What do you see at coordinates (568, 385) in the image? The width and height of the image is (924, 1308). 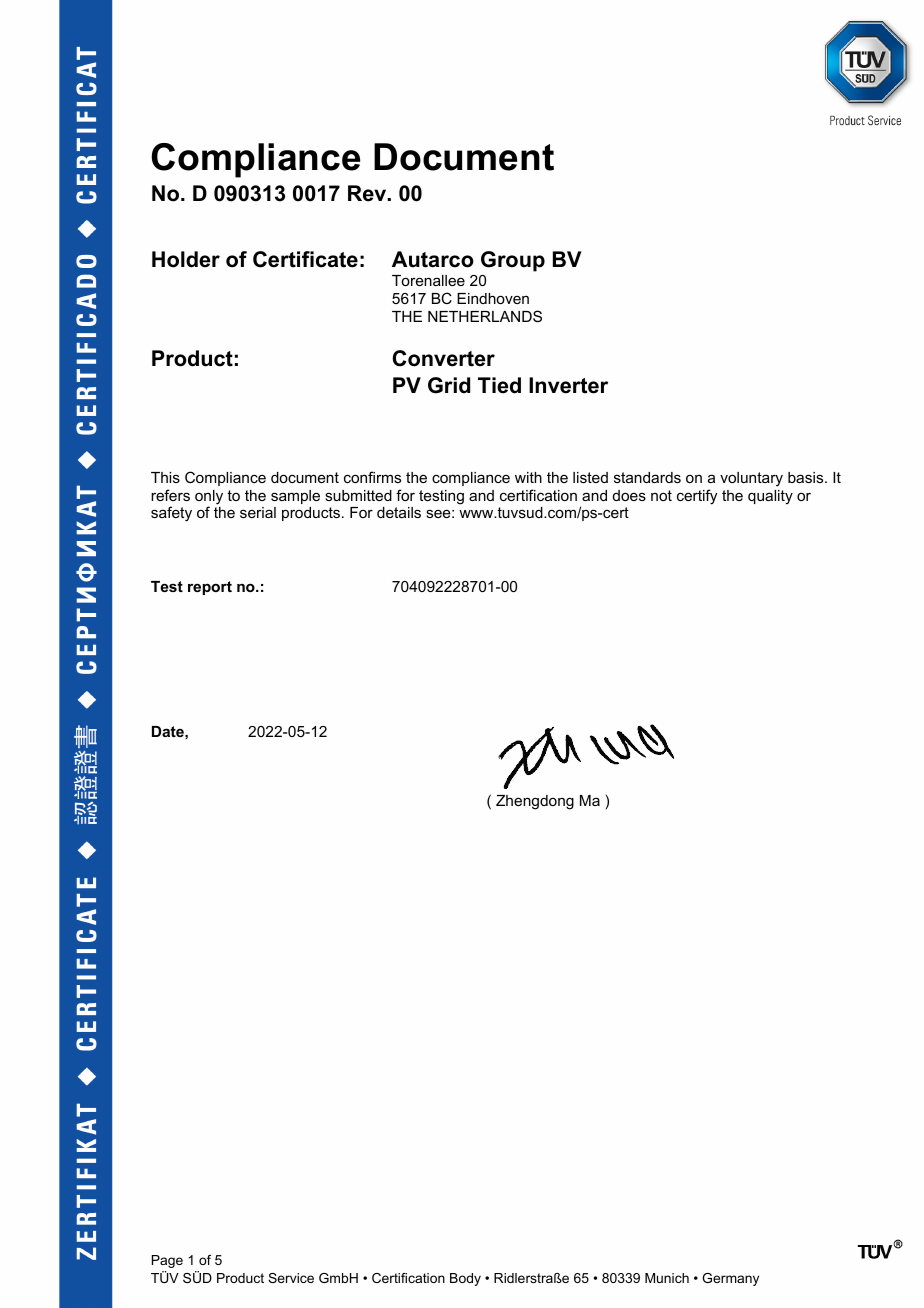 I see `Inverter` at bounding box center [568, 385].
